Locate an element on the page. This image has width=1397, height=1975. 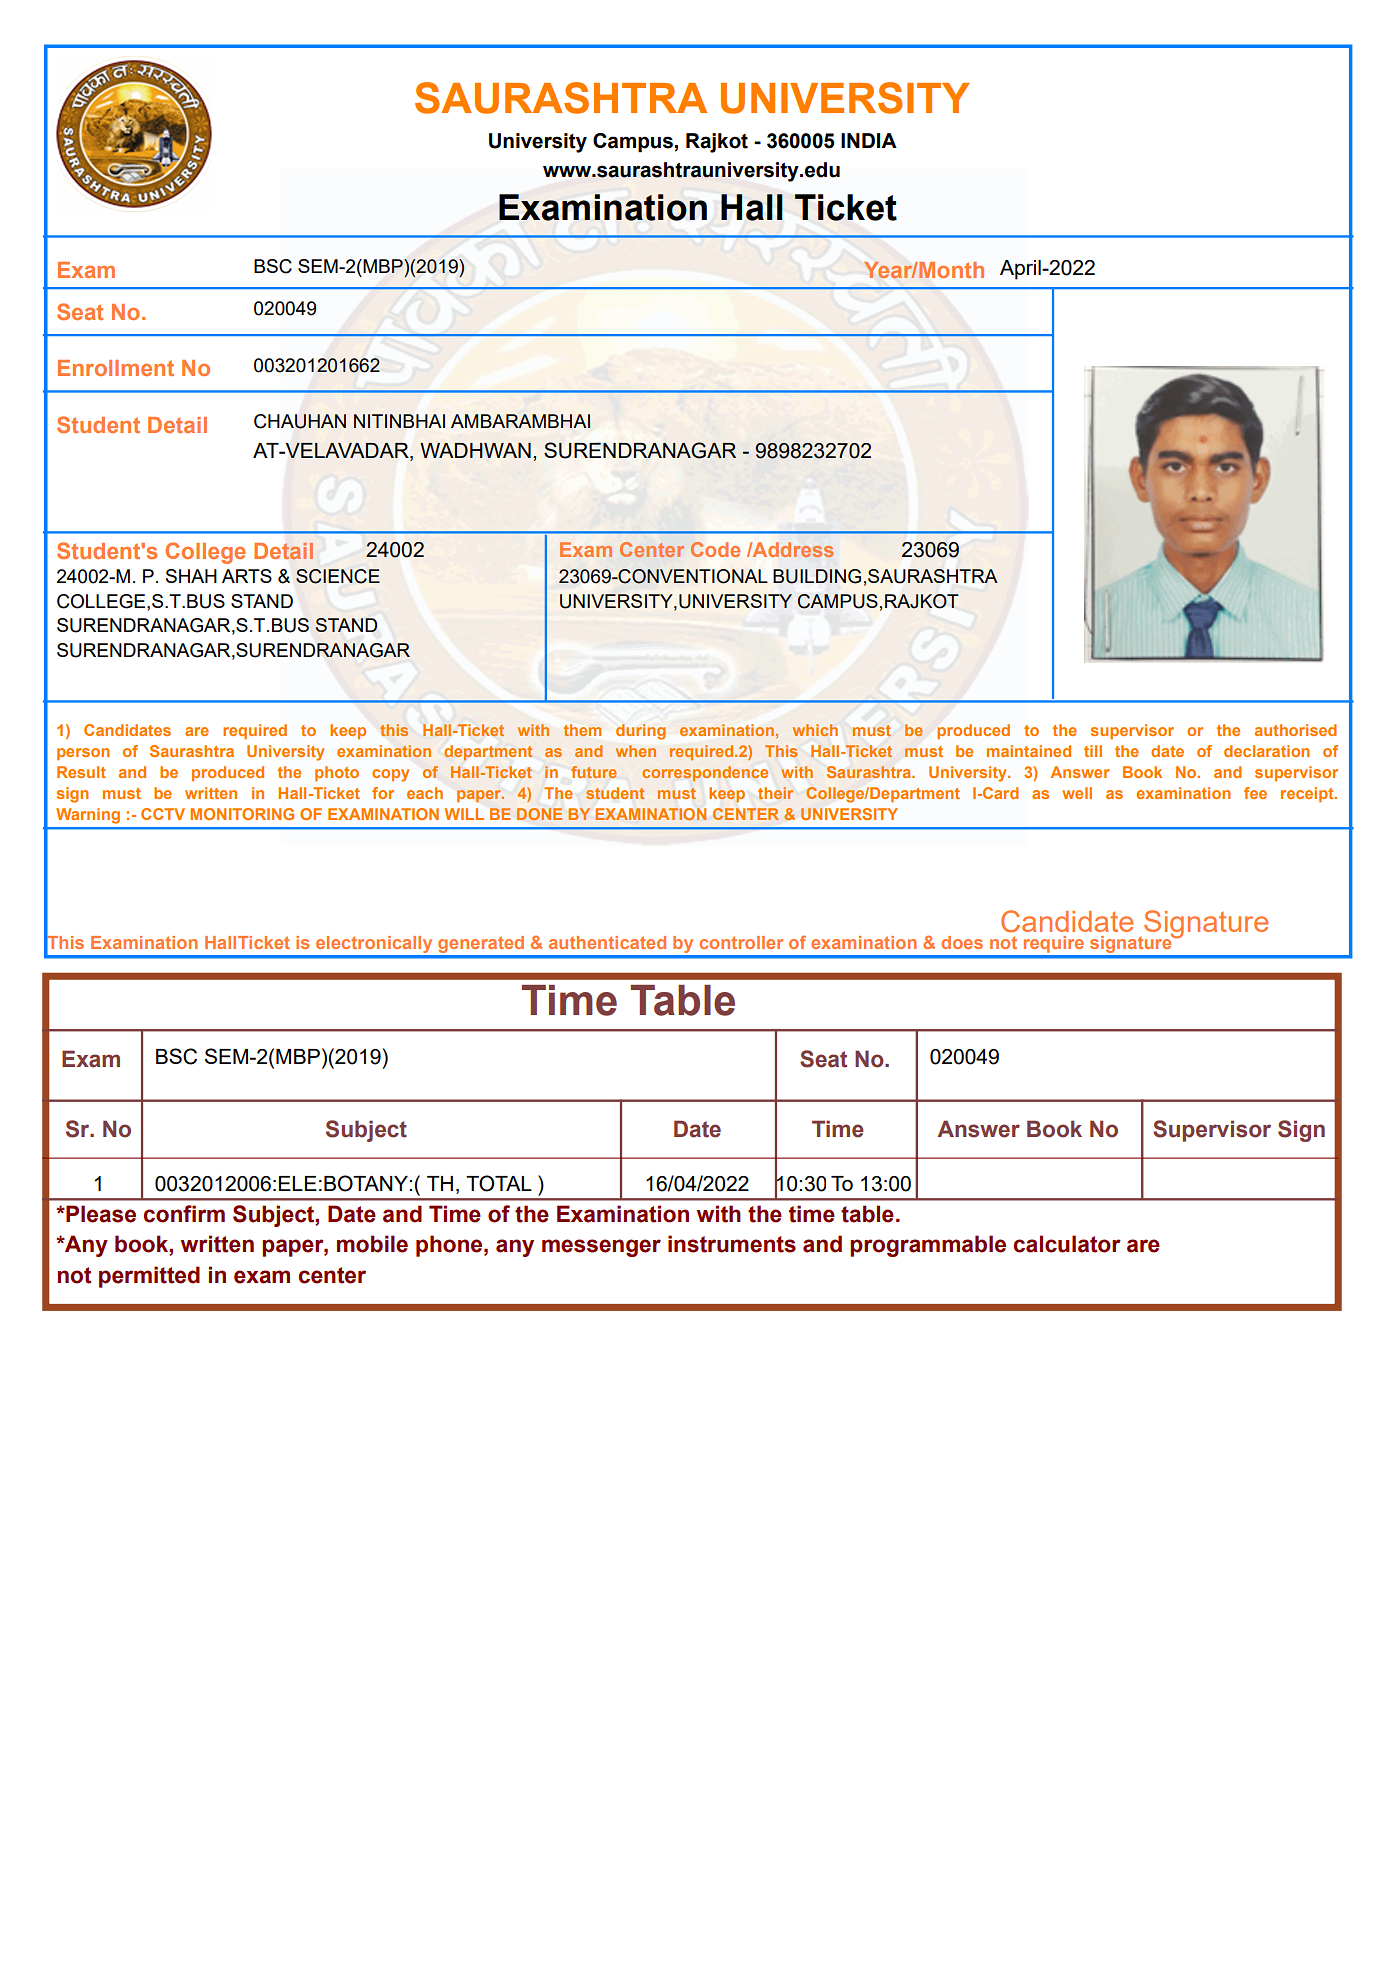
during is located at coordinates (641, 732).
